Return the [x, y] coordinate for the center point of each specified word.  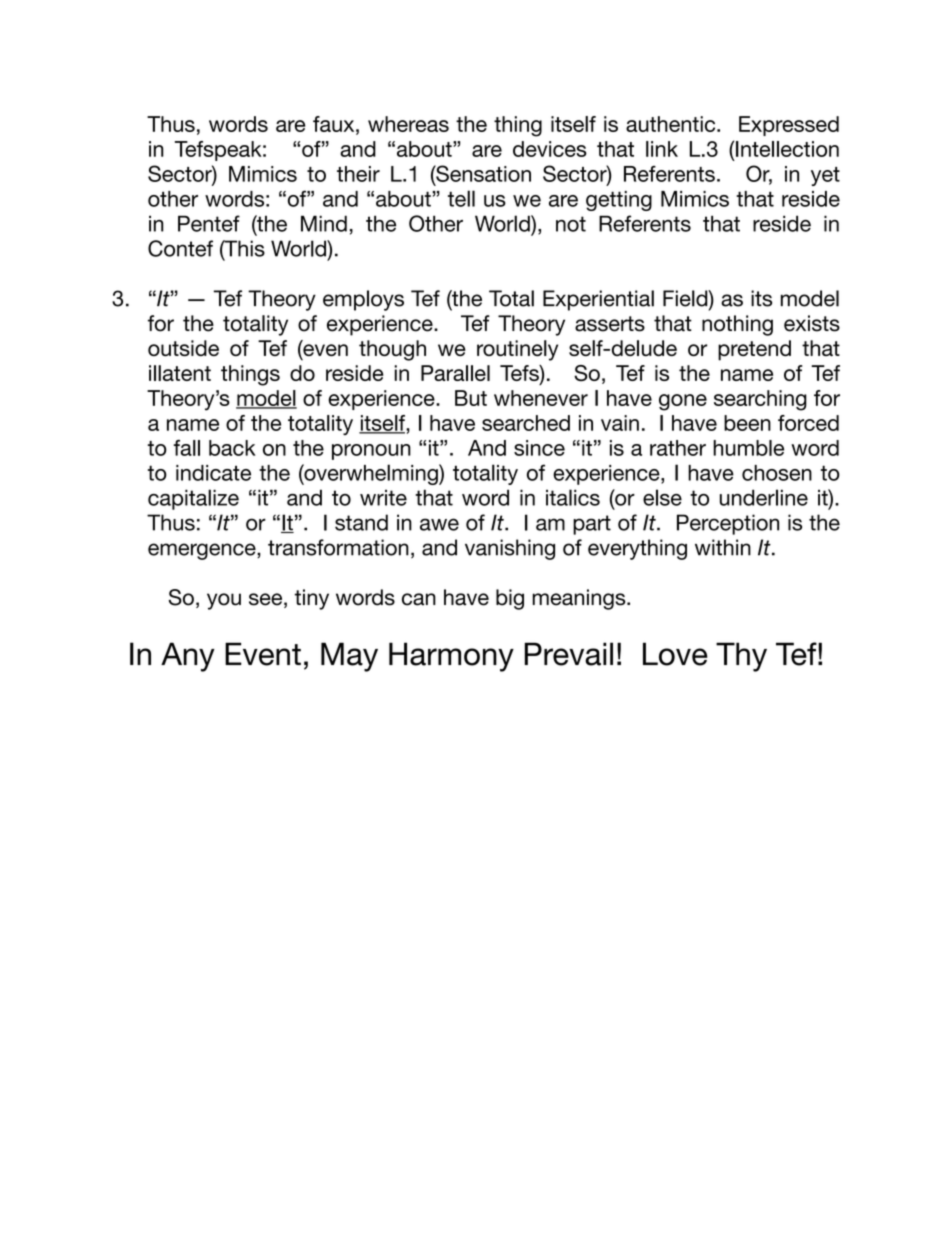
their [358, 174]
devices [550, 149]
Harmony [451, 657]
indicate [213, 473]
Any [188, 657]
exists [812, 323]
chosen [777, 473]
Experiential [598, 300]
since [539, 448]
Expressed [789, 126]
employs [363, 300]
